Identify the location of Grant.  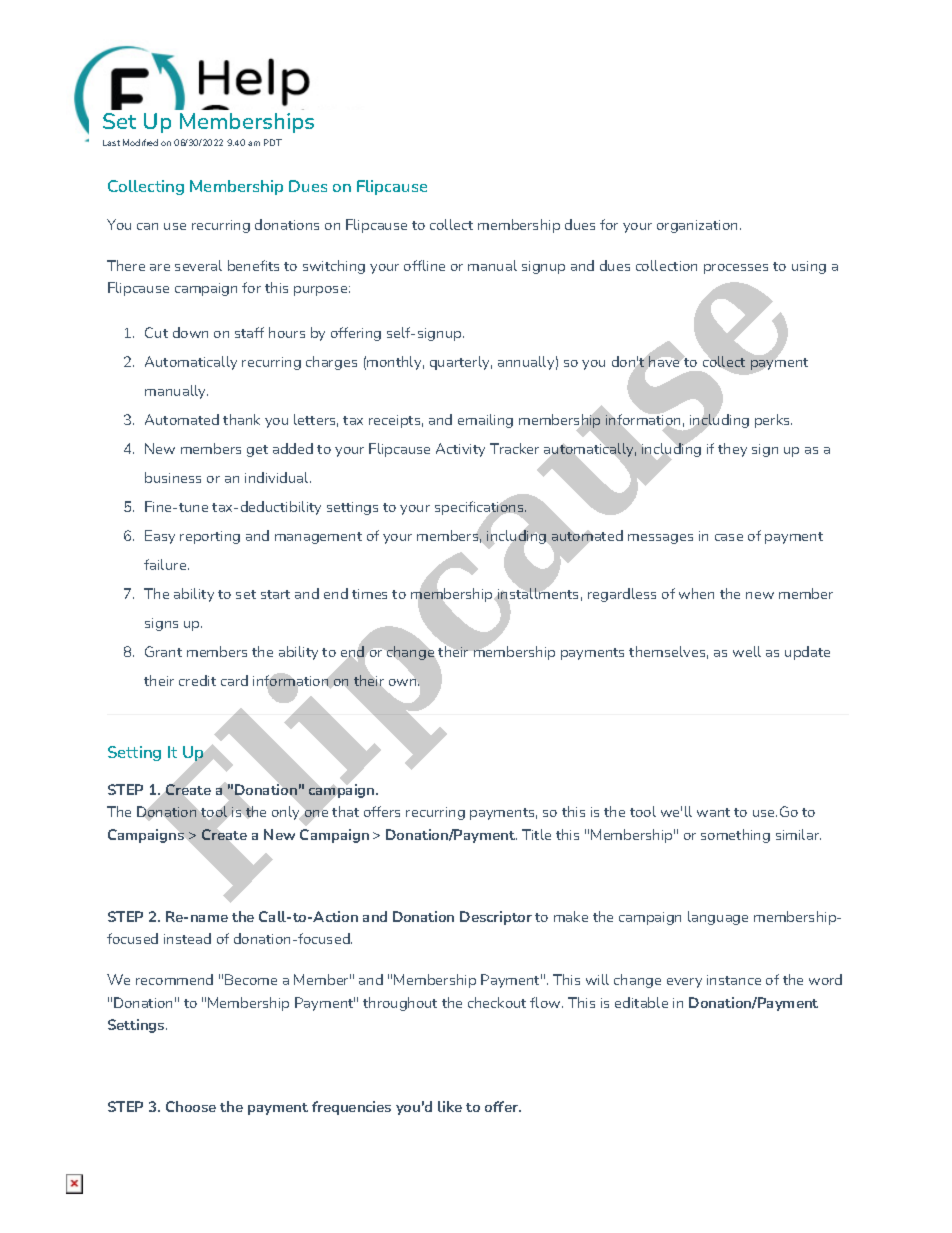
(163, 651).
